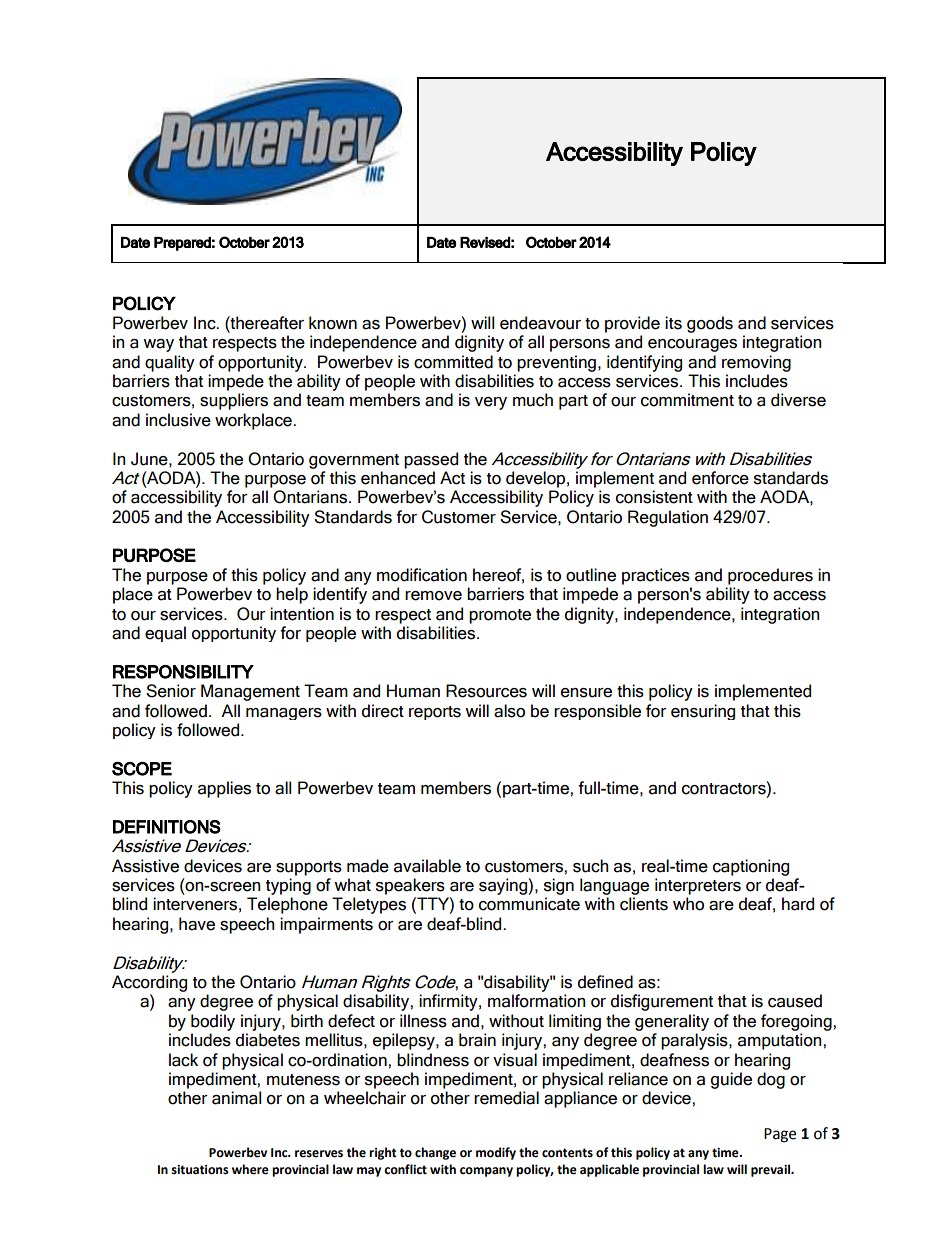 The width and height of the page is (952, 1233). What do you see at coordinates (292, 595) in the page?
I see `help` at bounding box center [292, 595].
